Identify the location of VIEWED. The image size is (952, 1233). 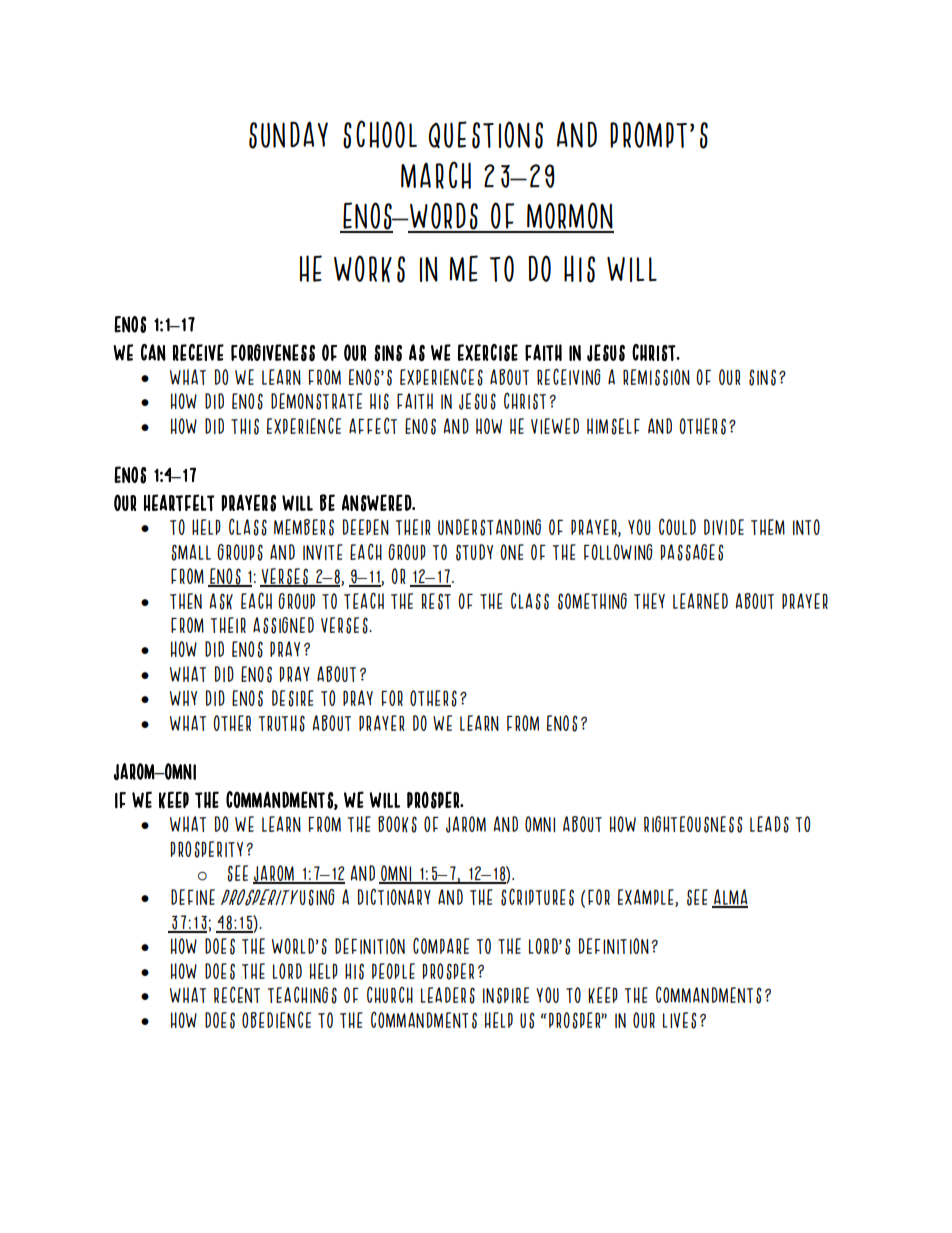
(555, 426).
